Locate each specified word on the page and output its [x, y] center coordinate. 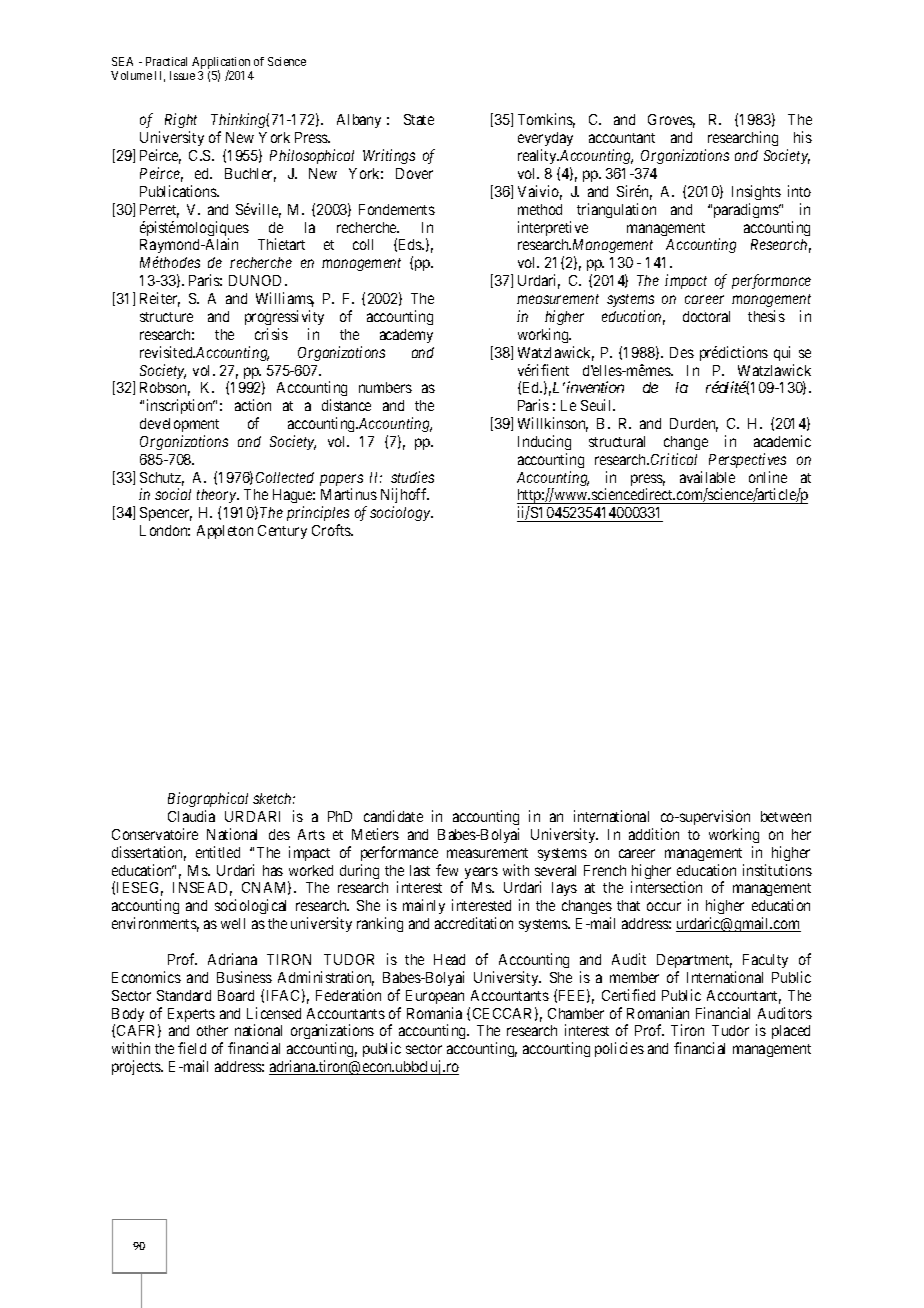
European [435, 997]
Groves [671, 121]
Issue [182, 75]
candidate [393, 816]
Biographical [208, 799]
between [786, 816]
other [212, 1030]
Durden [694, 425]
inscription [181, 406]
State [419, 119]
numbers [385, 387]
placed [791, 1032]
